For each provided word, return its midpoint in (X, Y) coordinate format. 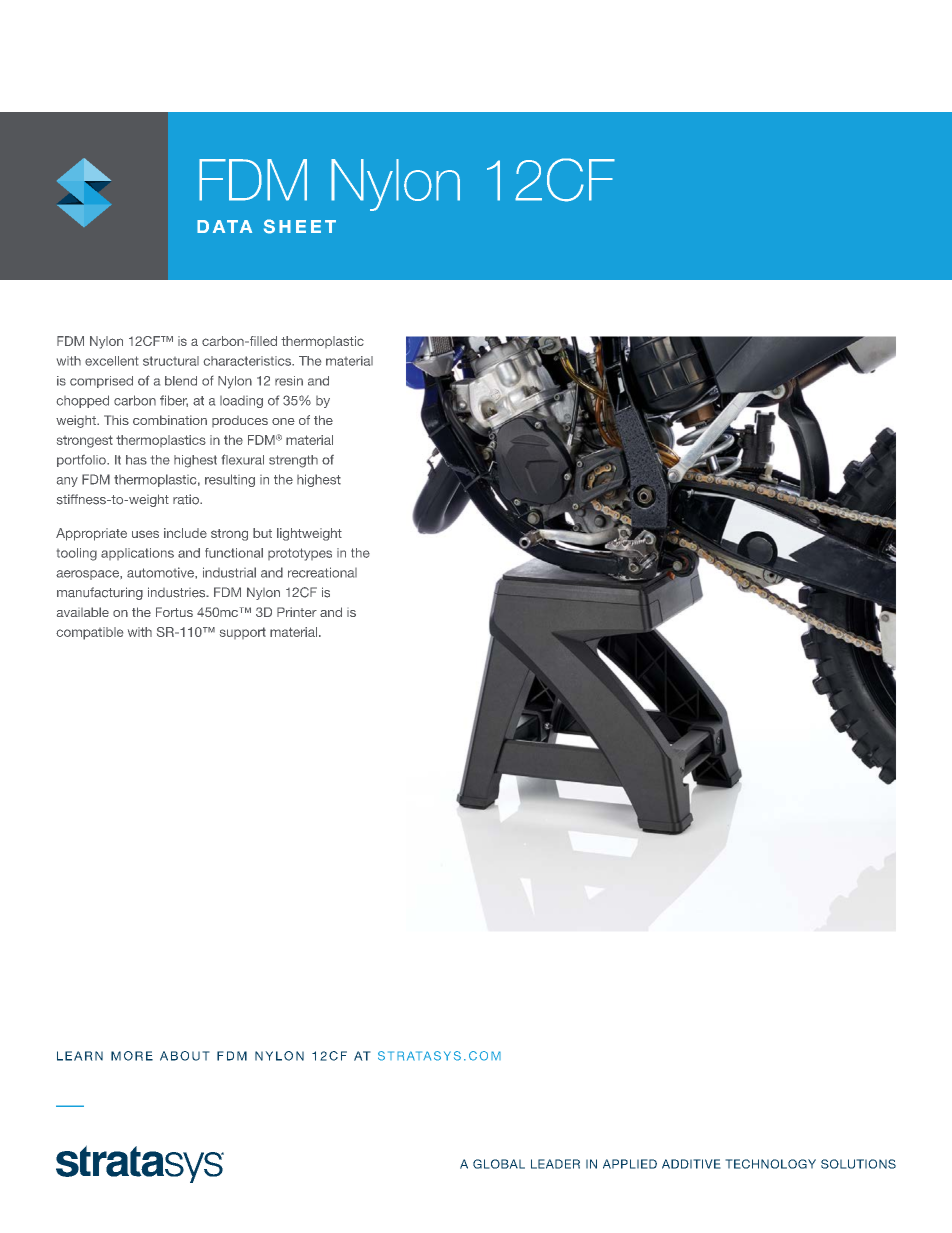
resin (289, 381)
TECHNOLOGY (770, 1164)
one (283, 421)
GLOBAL (499, 1164)
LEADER (555, 1164)
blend (181, 381)
